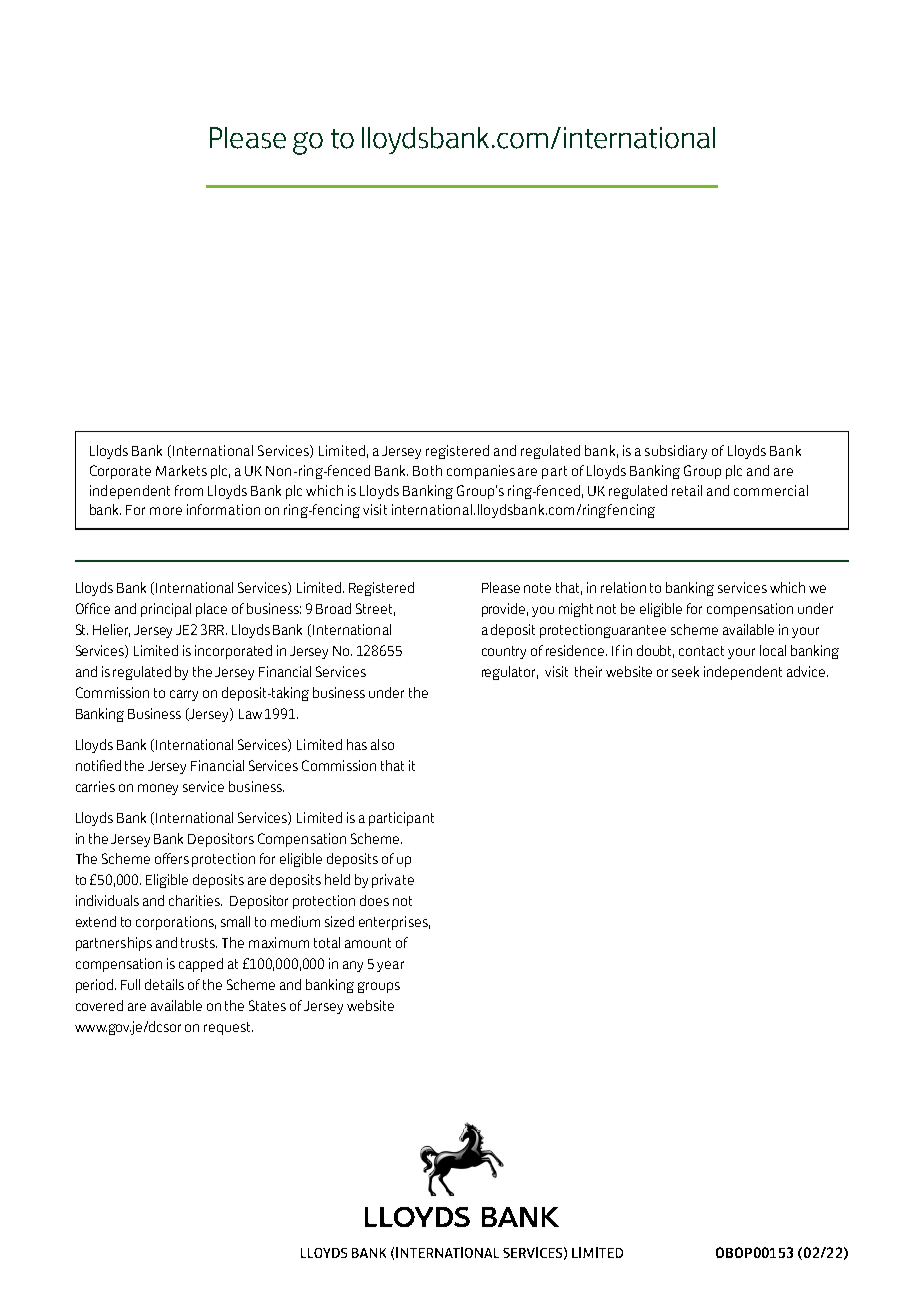  Describe the element at coordinates (676, 452) in the document. I see `subsidiary` at that location.
